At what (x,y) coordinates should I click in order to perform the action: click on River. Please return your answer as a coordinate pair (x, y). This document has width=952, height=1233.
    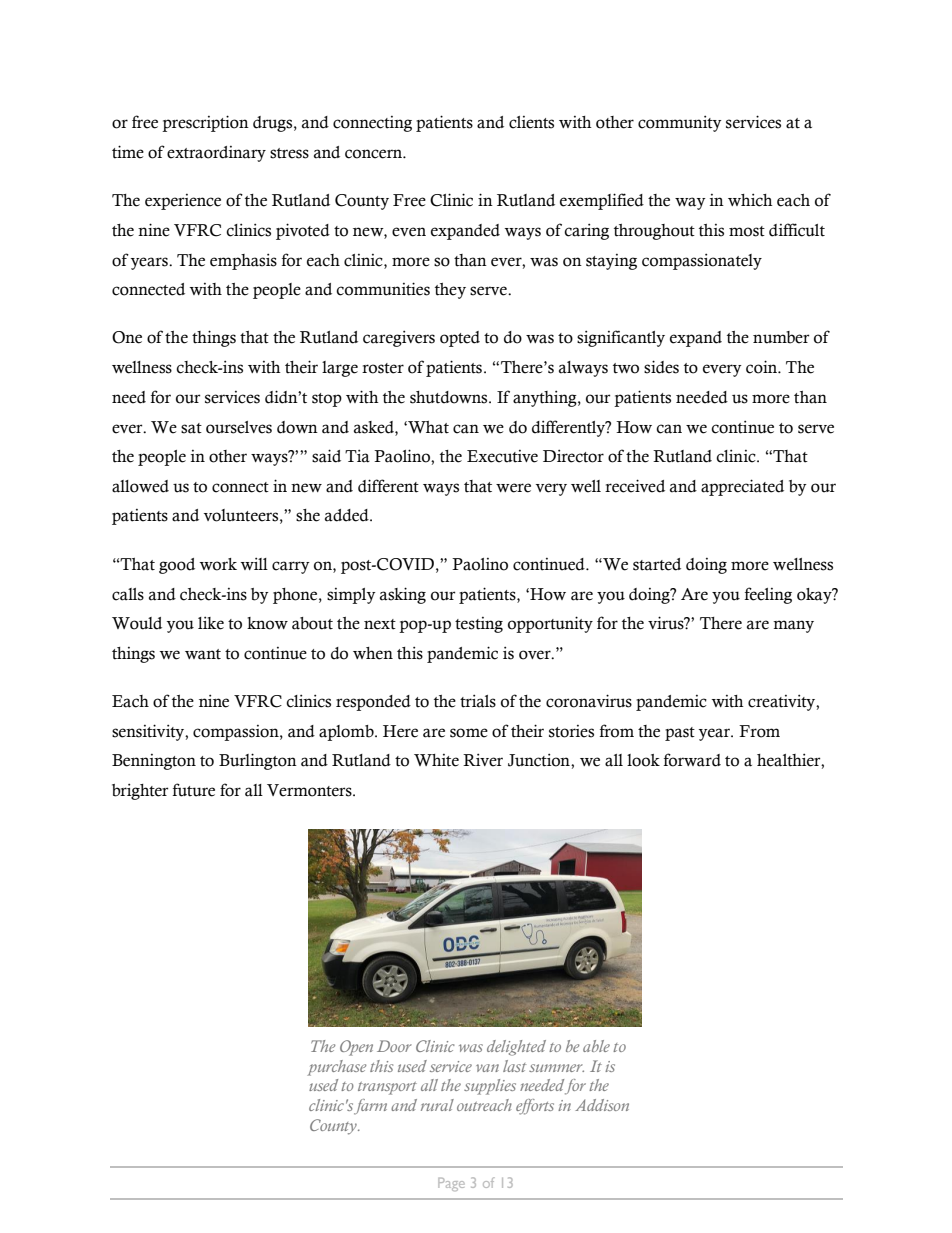
    Looking at the image, I should click on (483, 760).
